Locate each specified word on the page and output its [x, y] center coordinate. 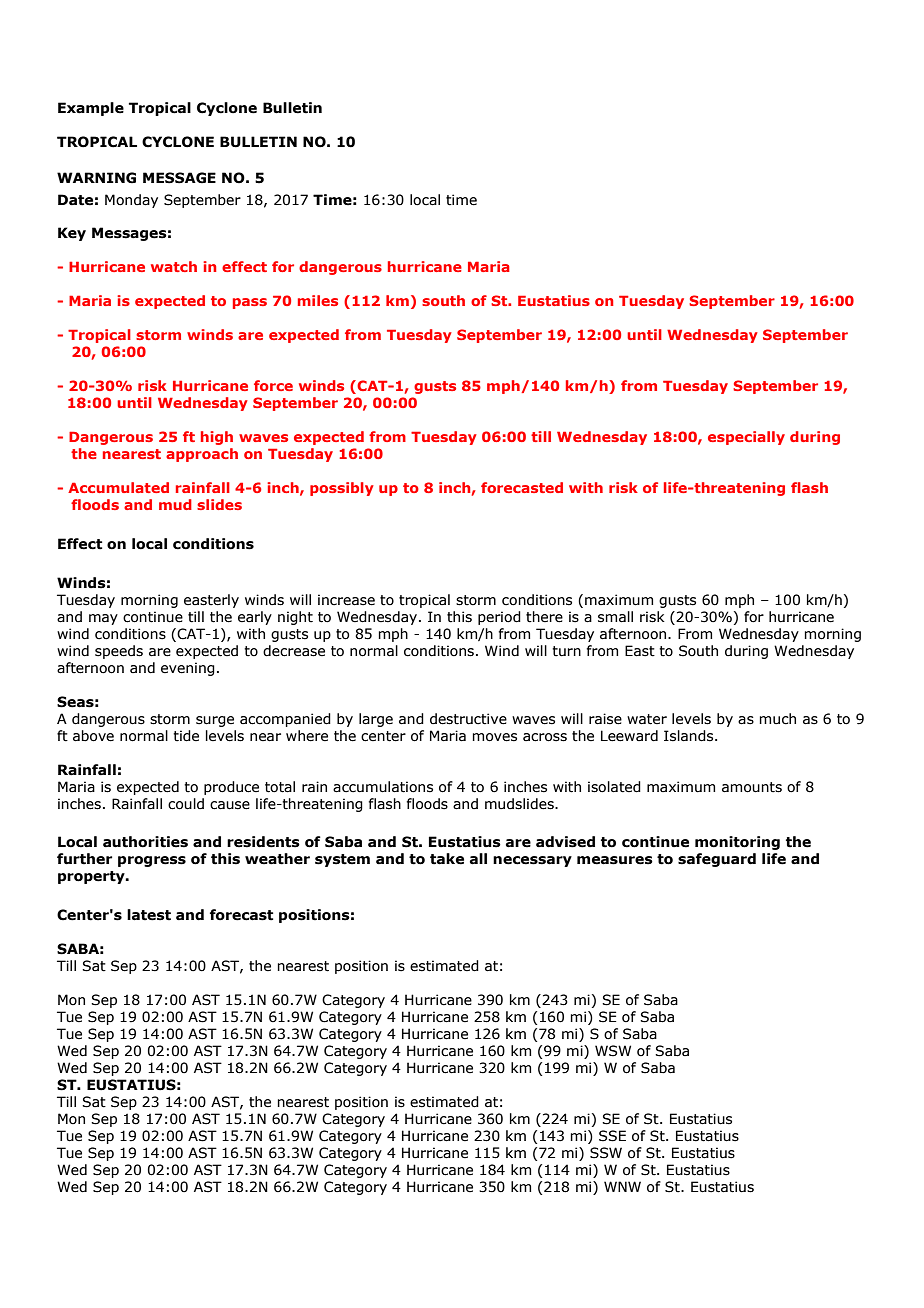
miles [318, 300]
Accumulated [118, 487]
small [615, 617]
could [186, 804]
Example [91, 109]
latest [149, 915]
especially [746, 438]
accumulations [383, 787]
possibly [342, 489]
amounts [752, 787]
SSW [606, 1153]
